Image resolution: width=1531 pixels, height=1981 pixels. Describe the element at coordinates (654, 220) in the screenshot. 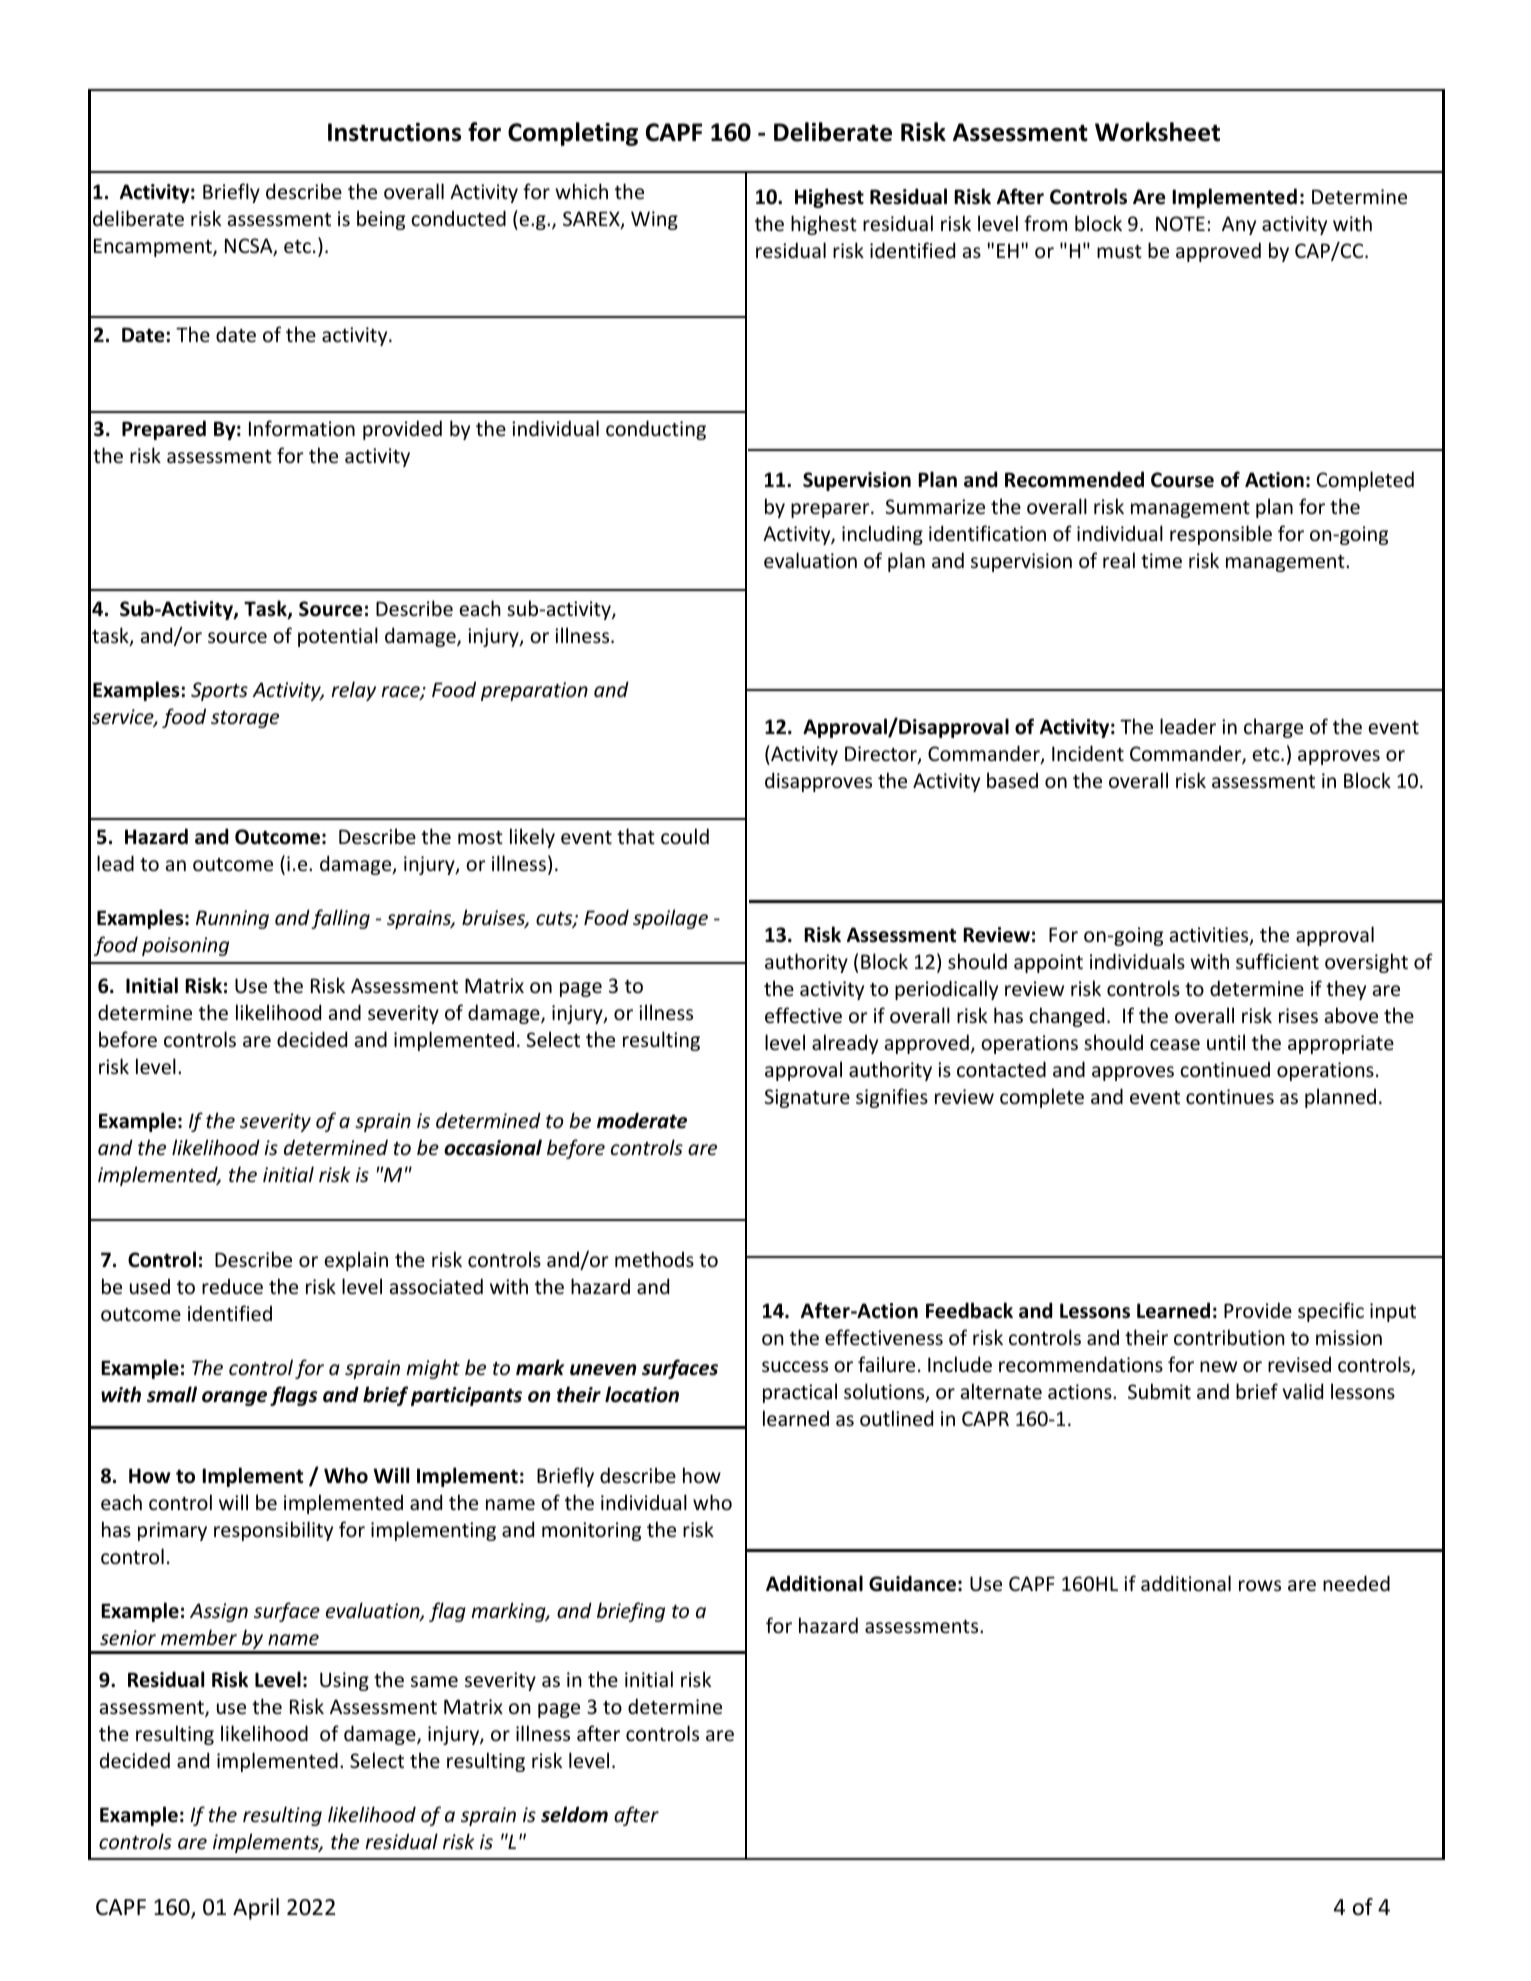

I see `Wing` at that location.
